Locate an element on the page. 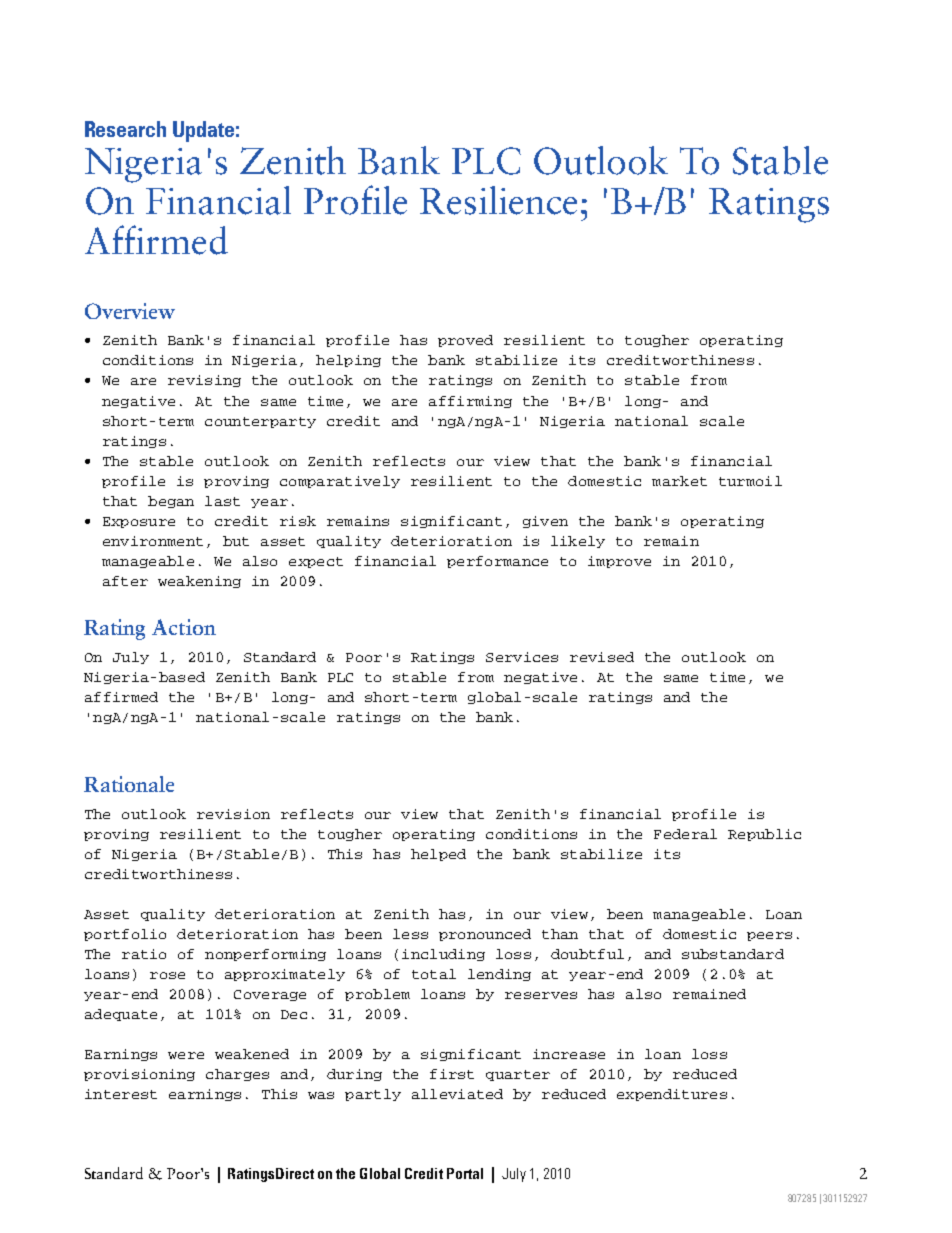  charges is located at coordinates (237, 1075).
